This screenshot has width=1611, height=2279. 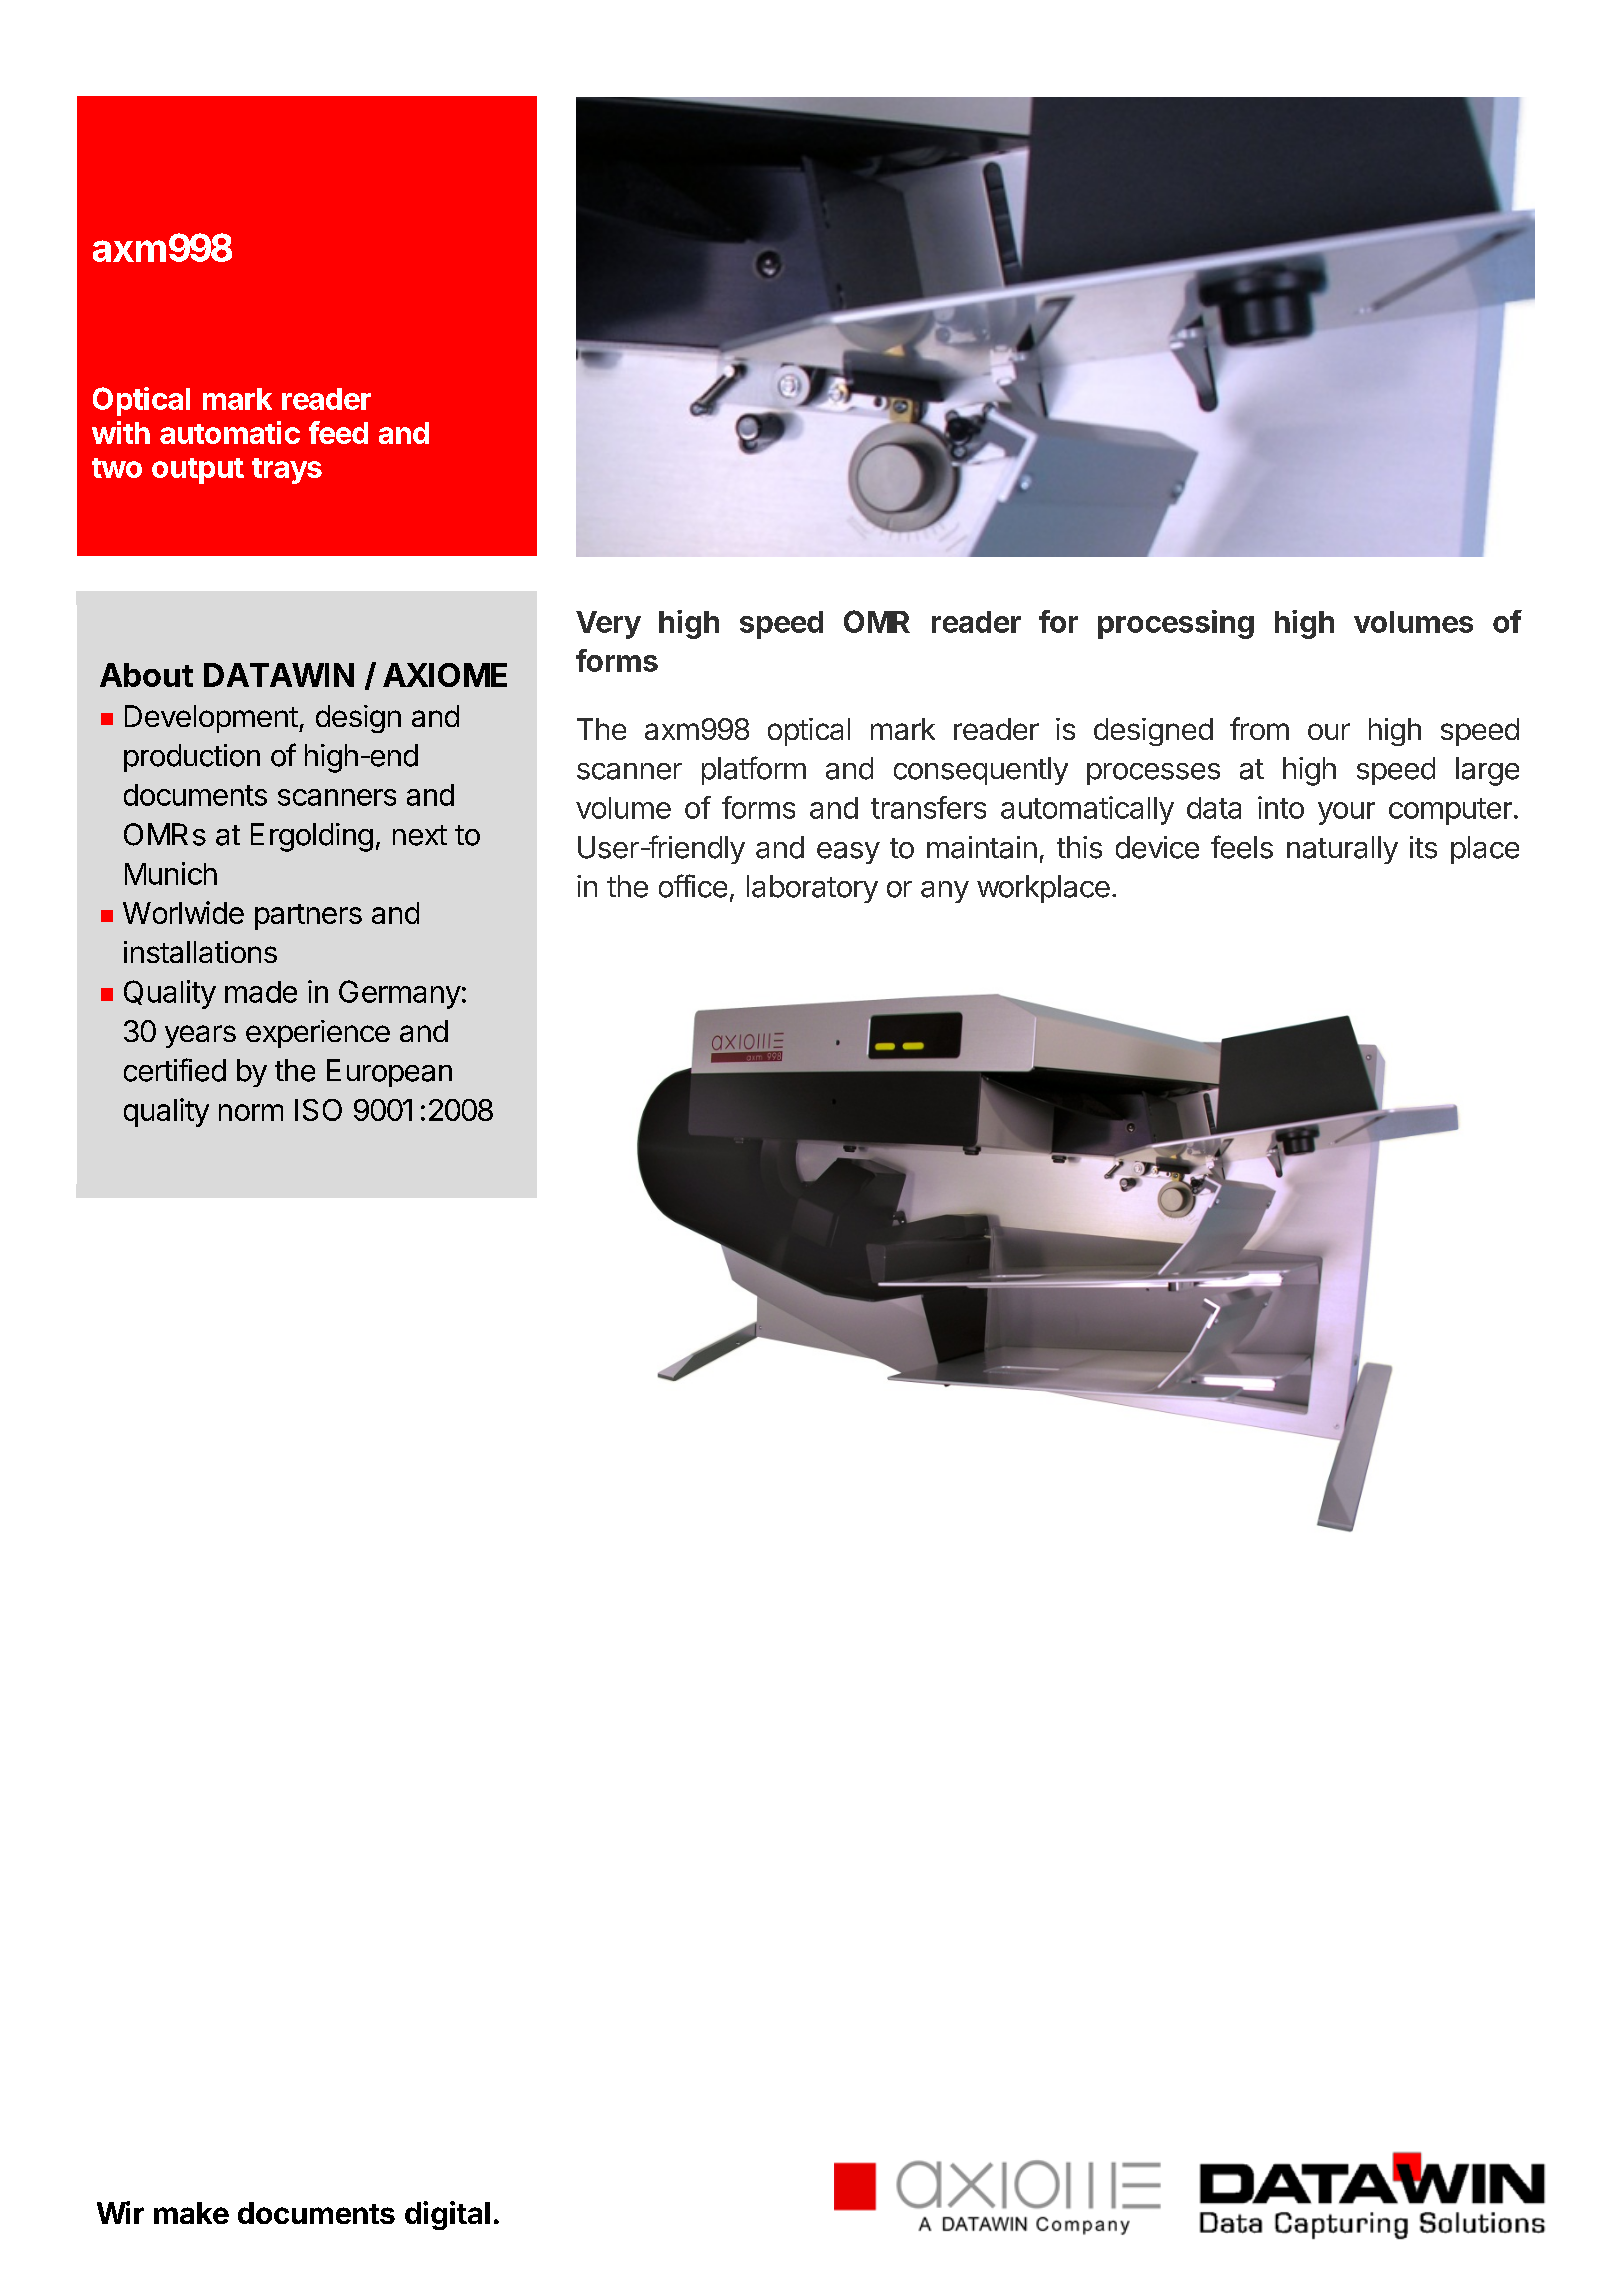 What do you see at coordinates (191, 2213) in the screenshot?
I see `make` at bounding box center [191, 2213].
